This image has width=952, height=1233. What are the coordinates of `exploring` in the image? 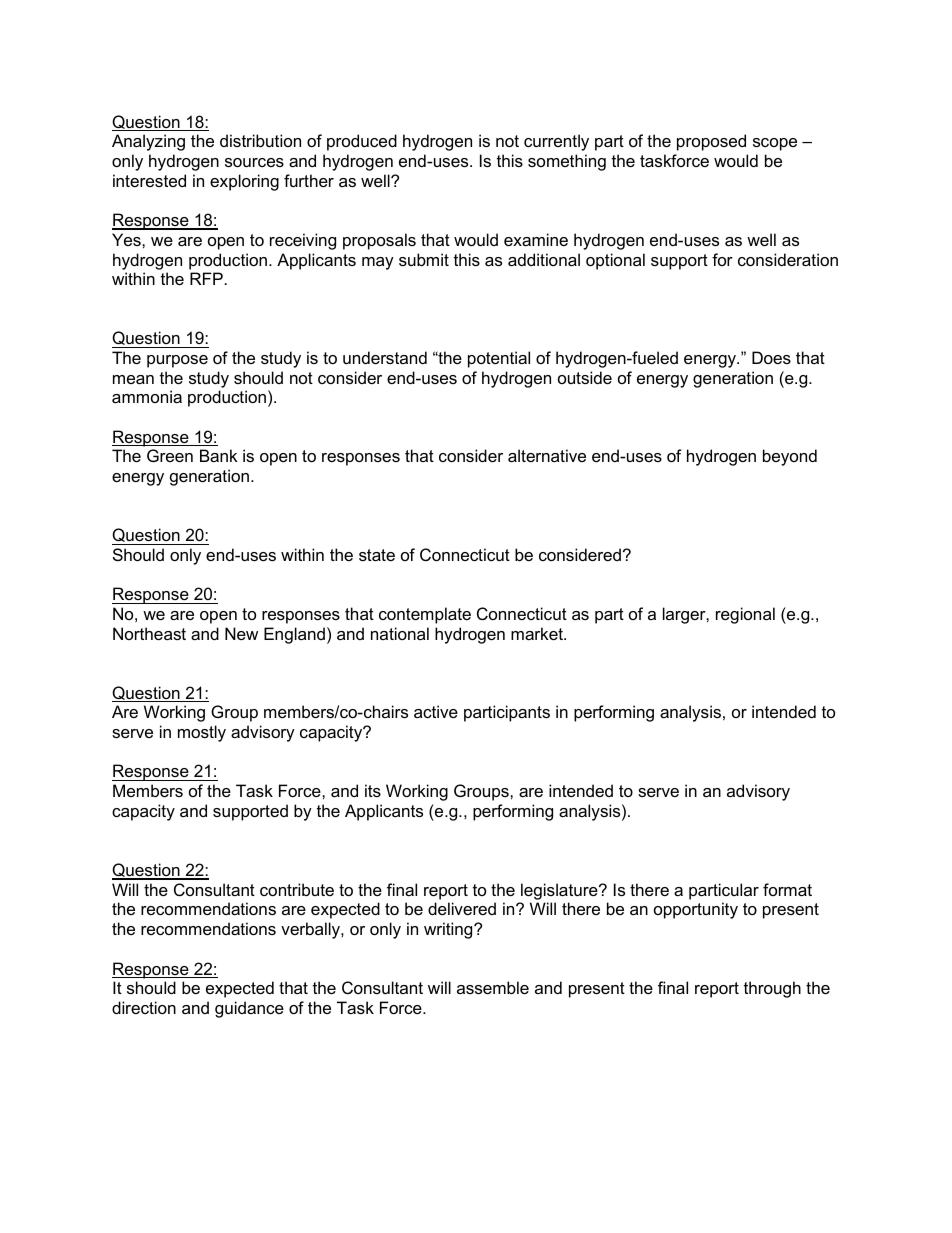 It's located at (244, 182).
